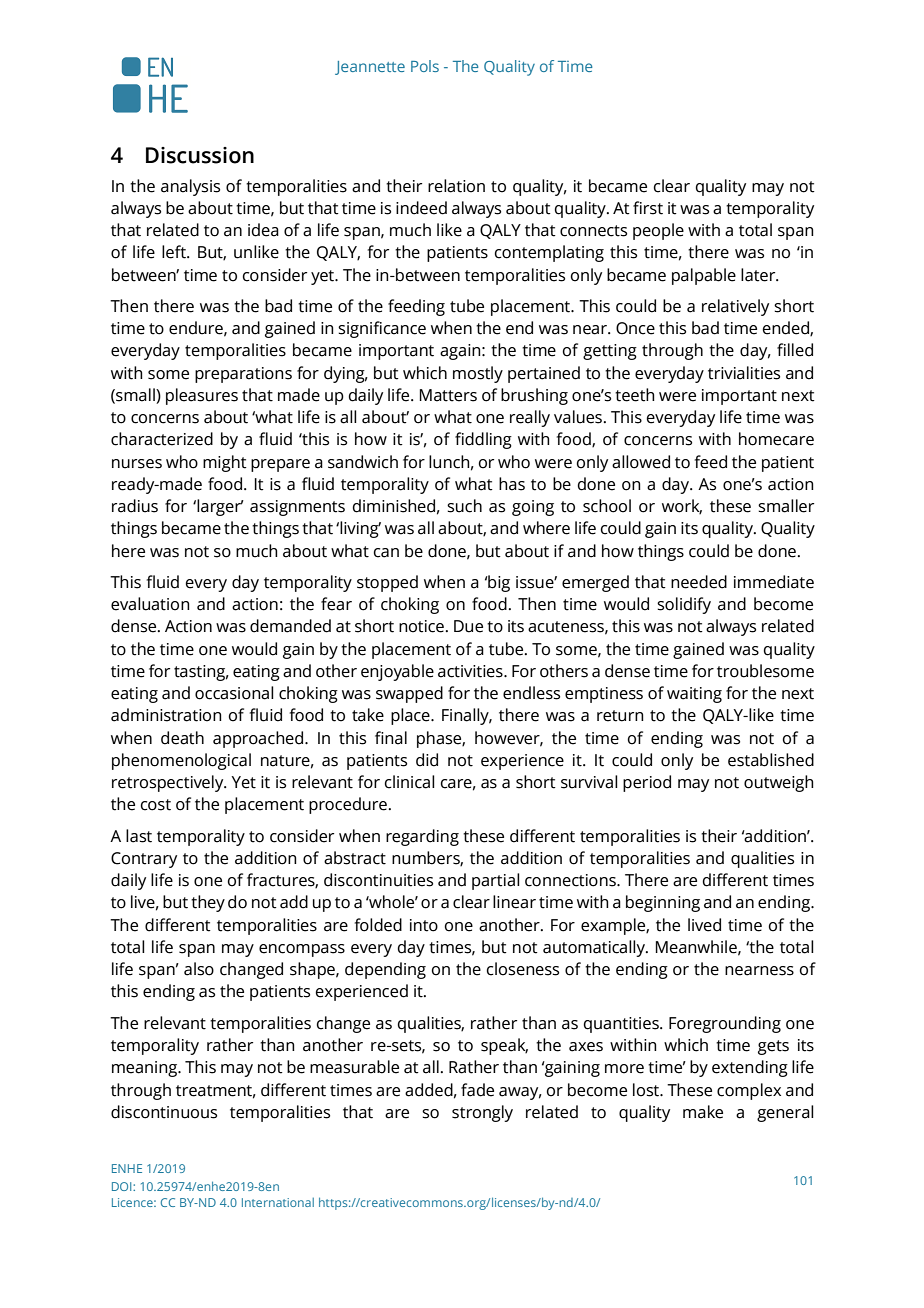  Describe the element at coordinates (684, 605) in the screenshot. I see `solidify` at that location.
